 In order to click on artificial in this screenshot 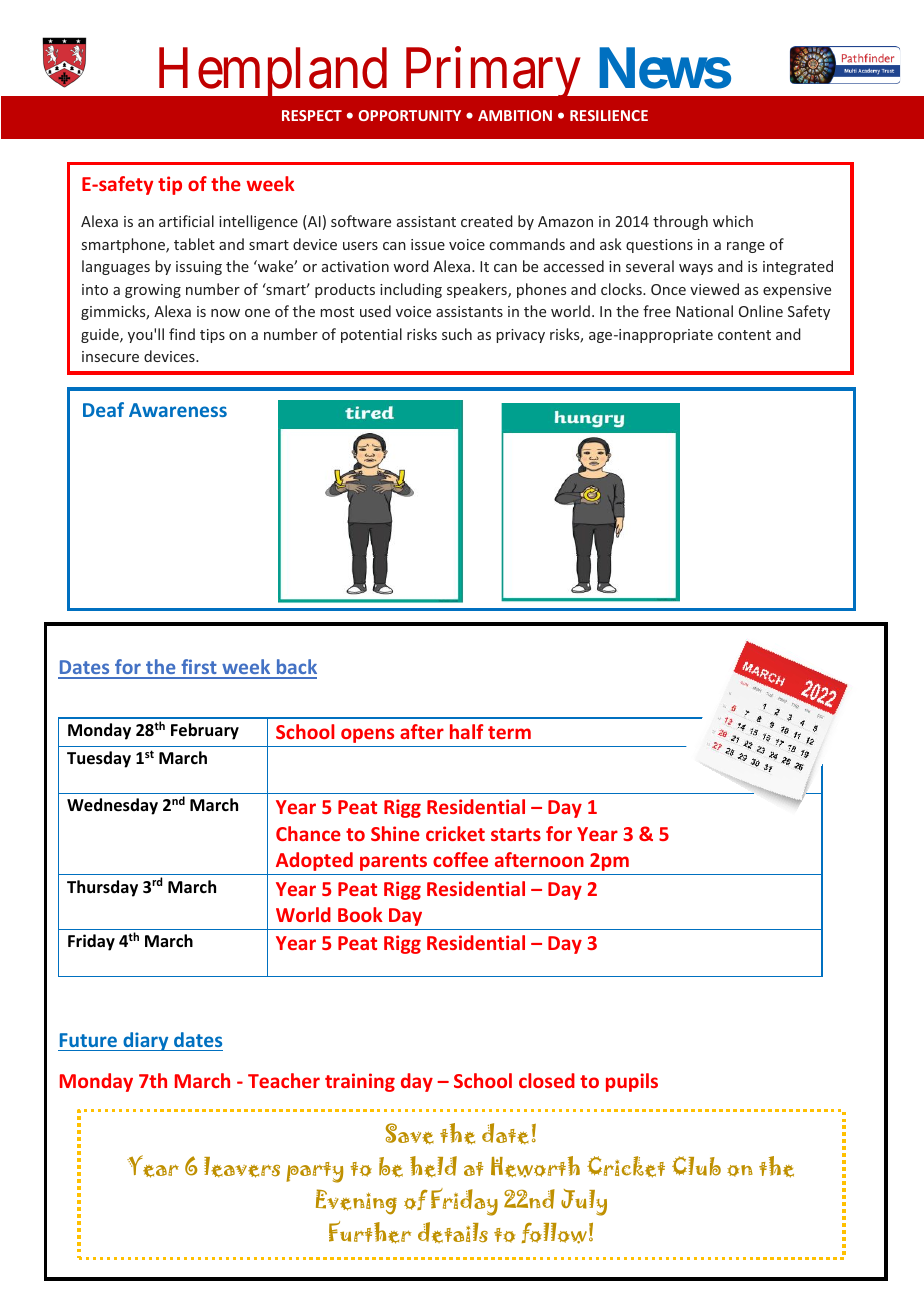, I will do `click(186, 221)`.
